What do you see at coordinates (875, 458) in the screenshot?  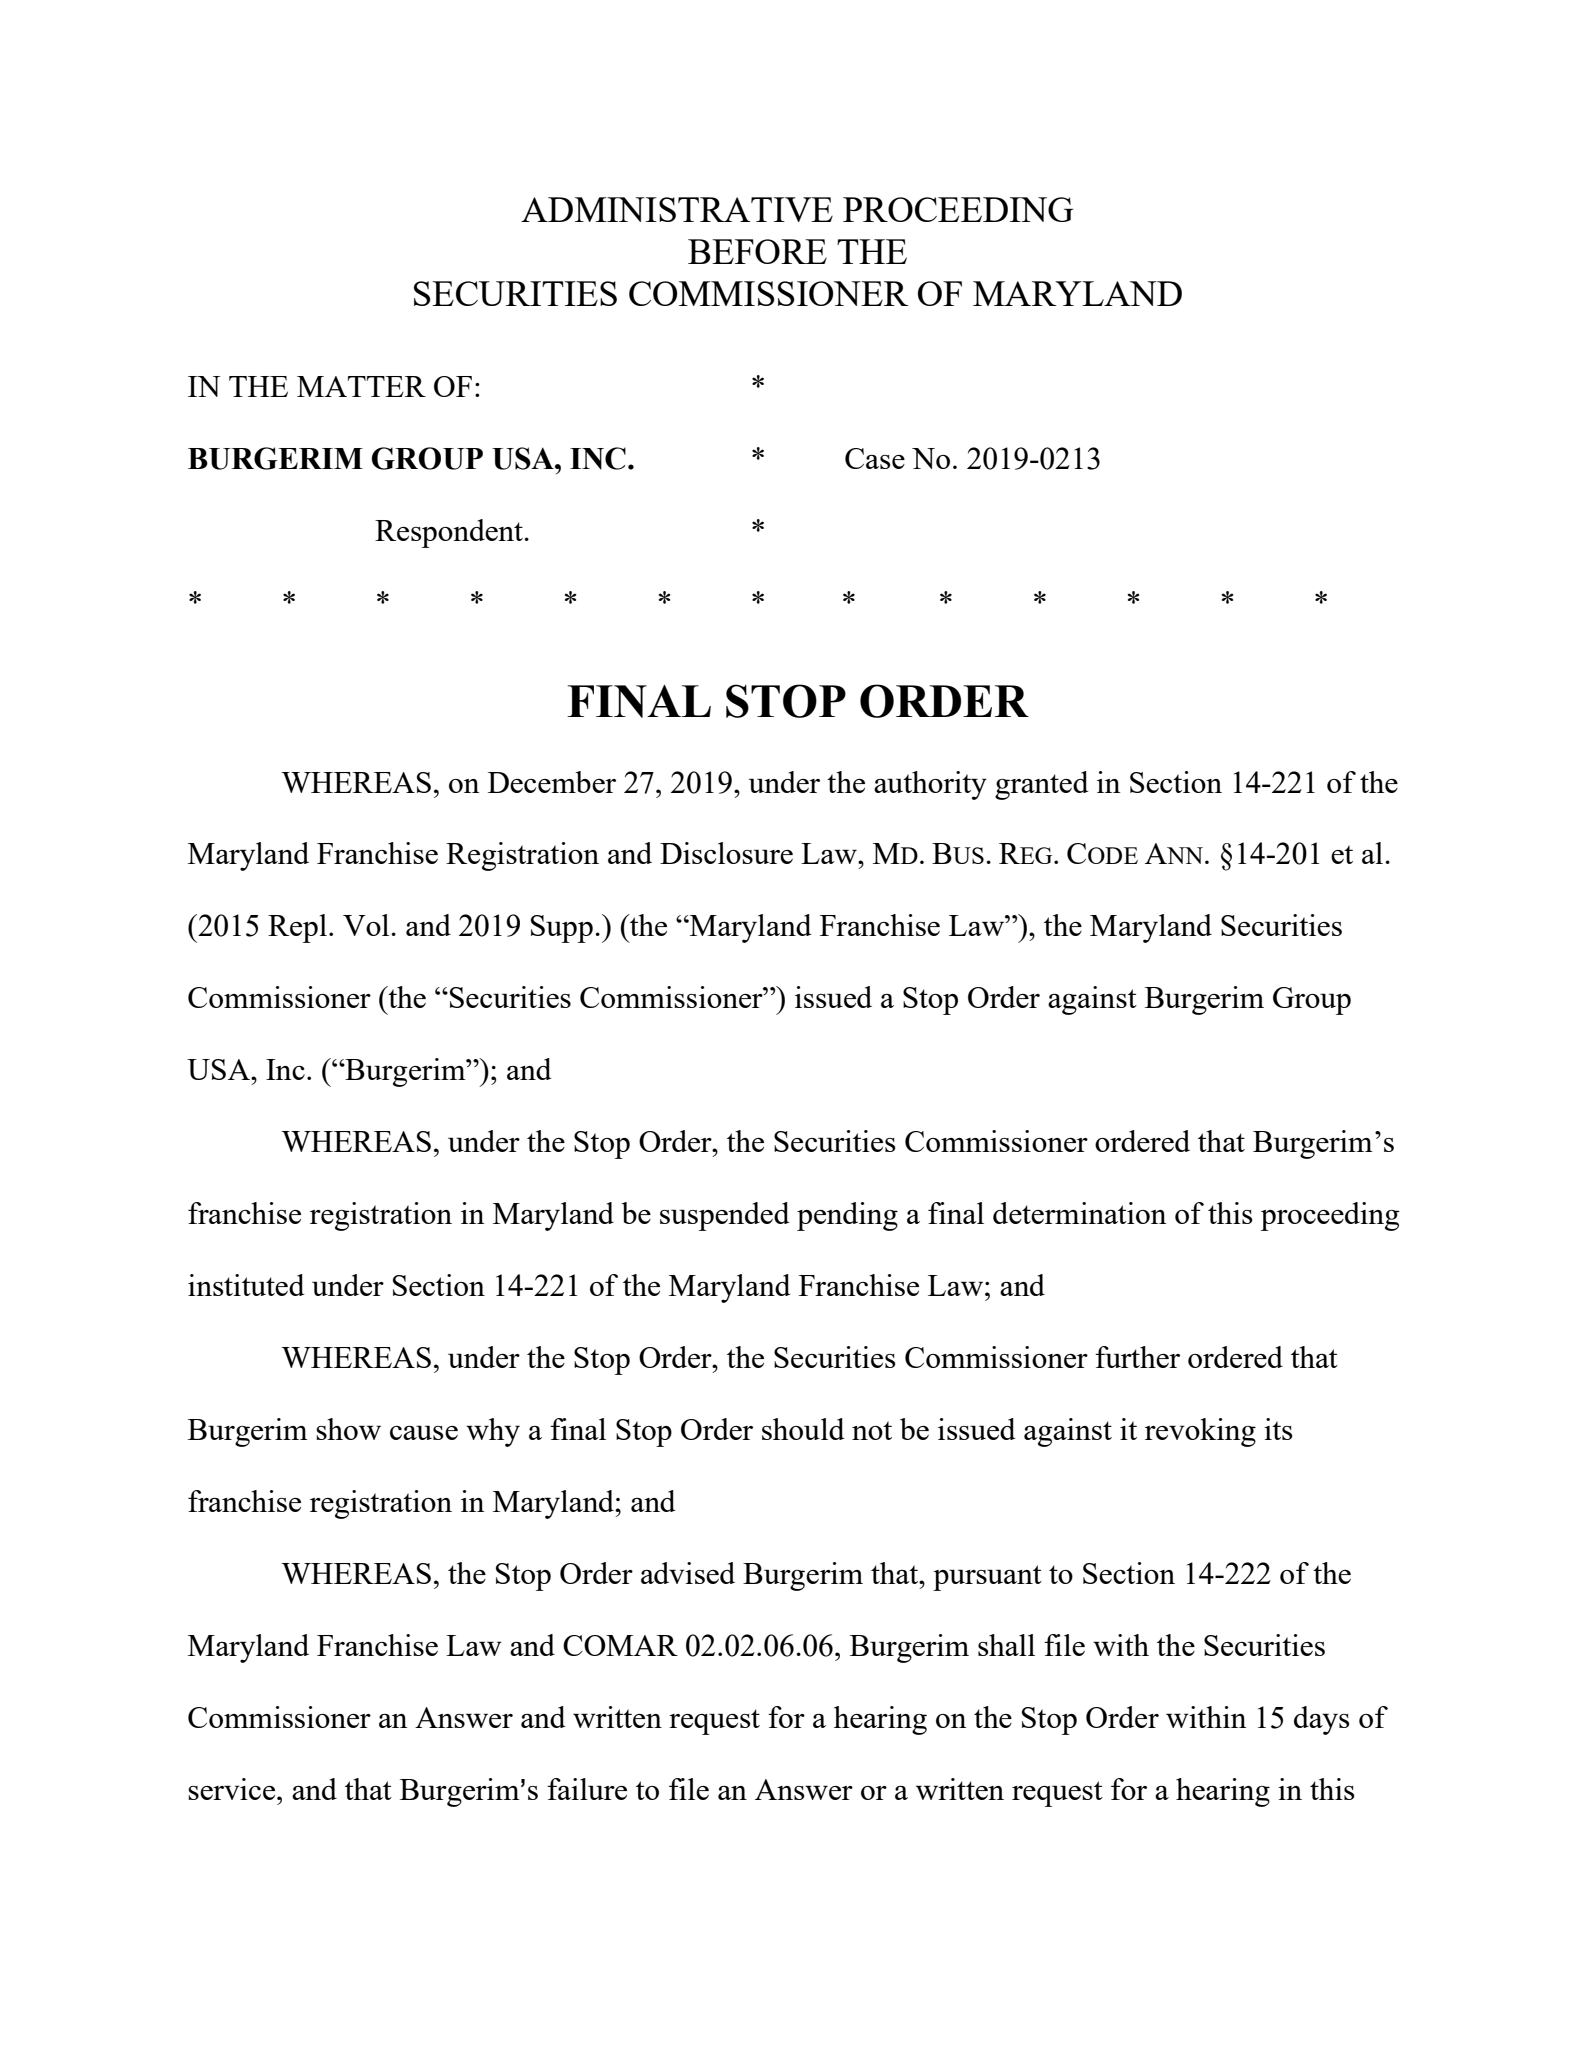 I see `Case` at bounding box center [875, 458].
